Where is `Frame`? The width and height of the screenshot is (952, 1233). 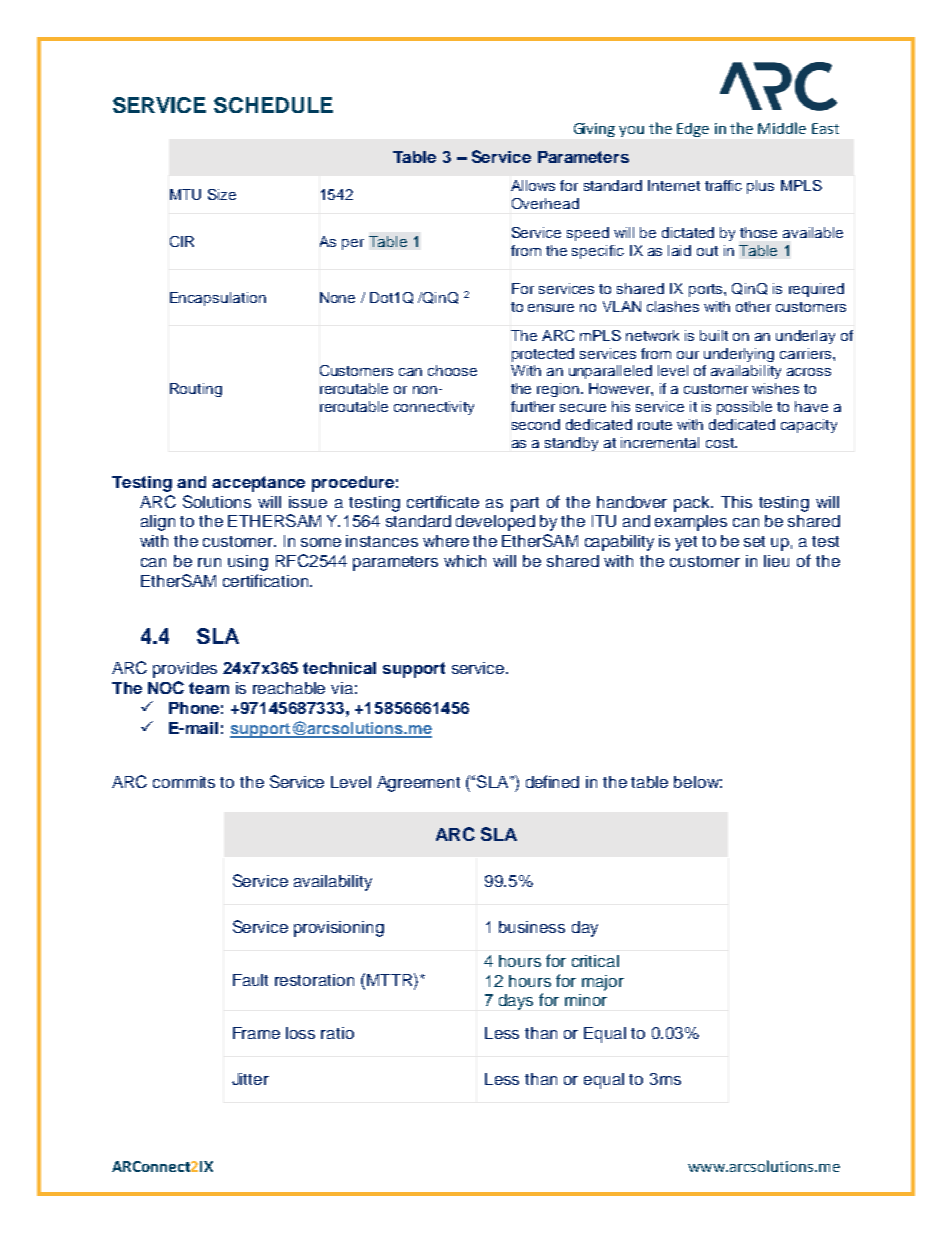
Frame is located at coordinates (256, 1033).
